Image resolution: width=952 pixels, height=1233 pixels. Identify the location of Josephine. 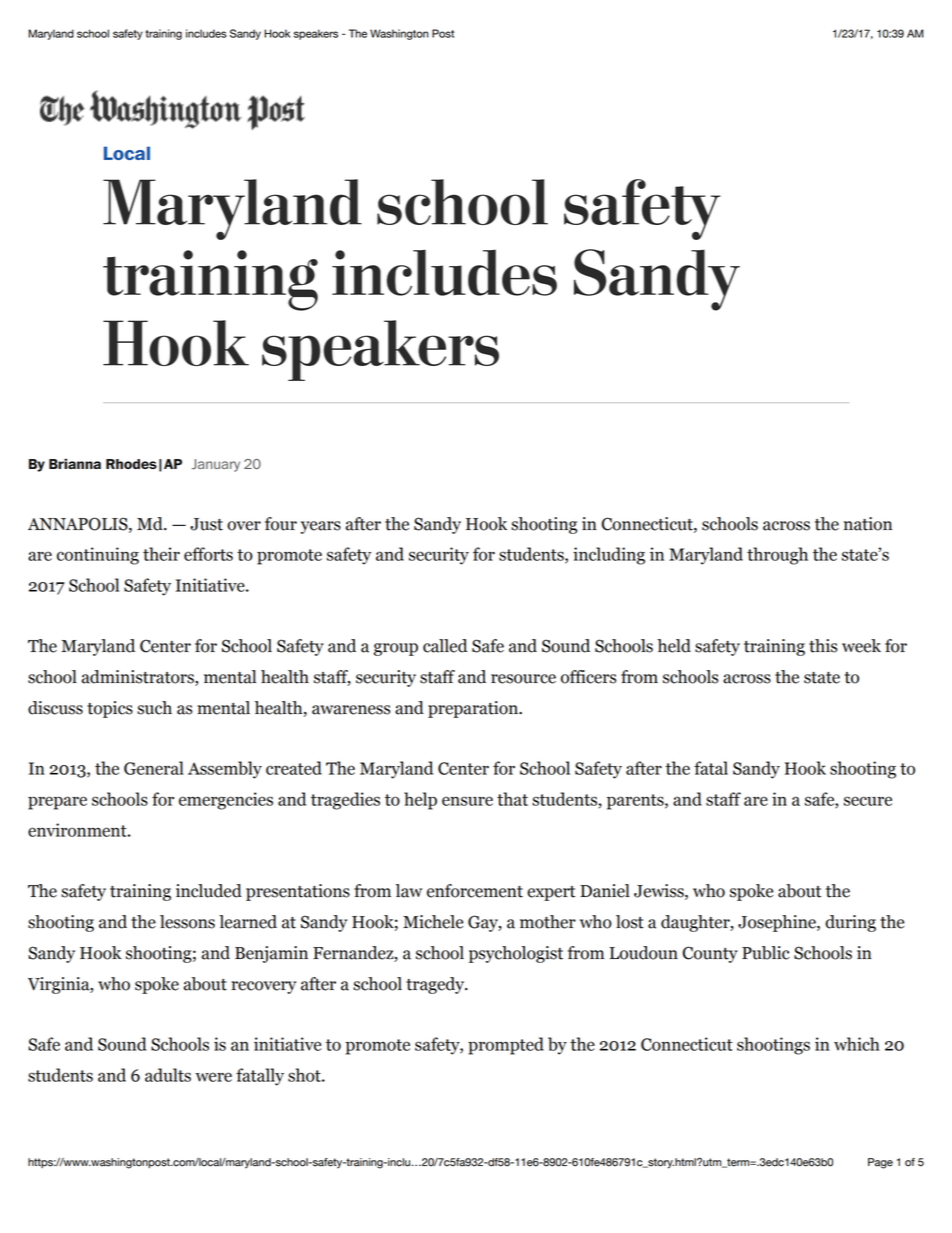
(778, 923).
